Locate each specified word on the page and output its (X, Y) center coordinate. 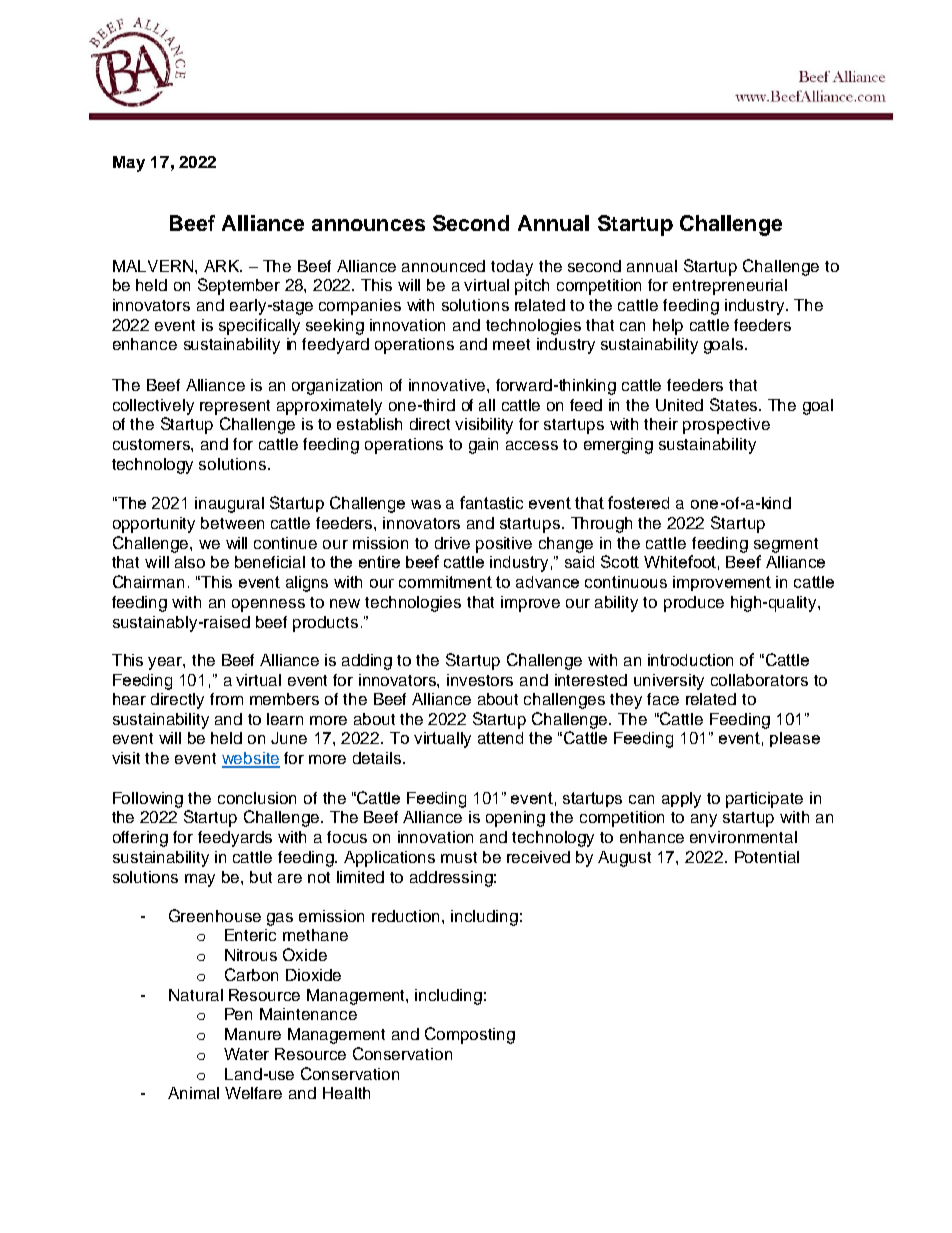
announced (443, 266)
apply (681, 800)
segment (786, 545)
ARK (223, 266)
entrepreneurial (730, 287)
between (232, 523)
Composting (470, 1035)
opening (515, 819)
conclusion (257, 798)
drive (452, 543)
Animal (193, 1093)
